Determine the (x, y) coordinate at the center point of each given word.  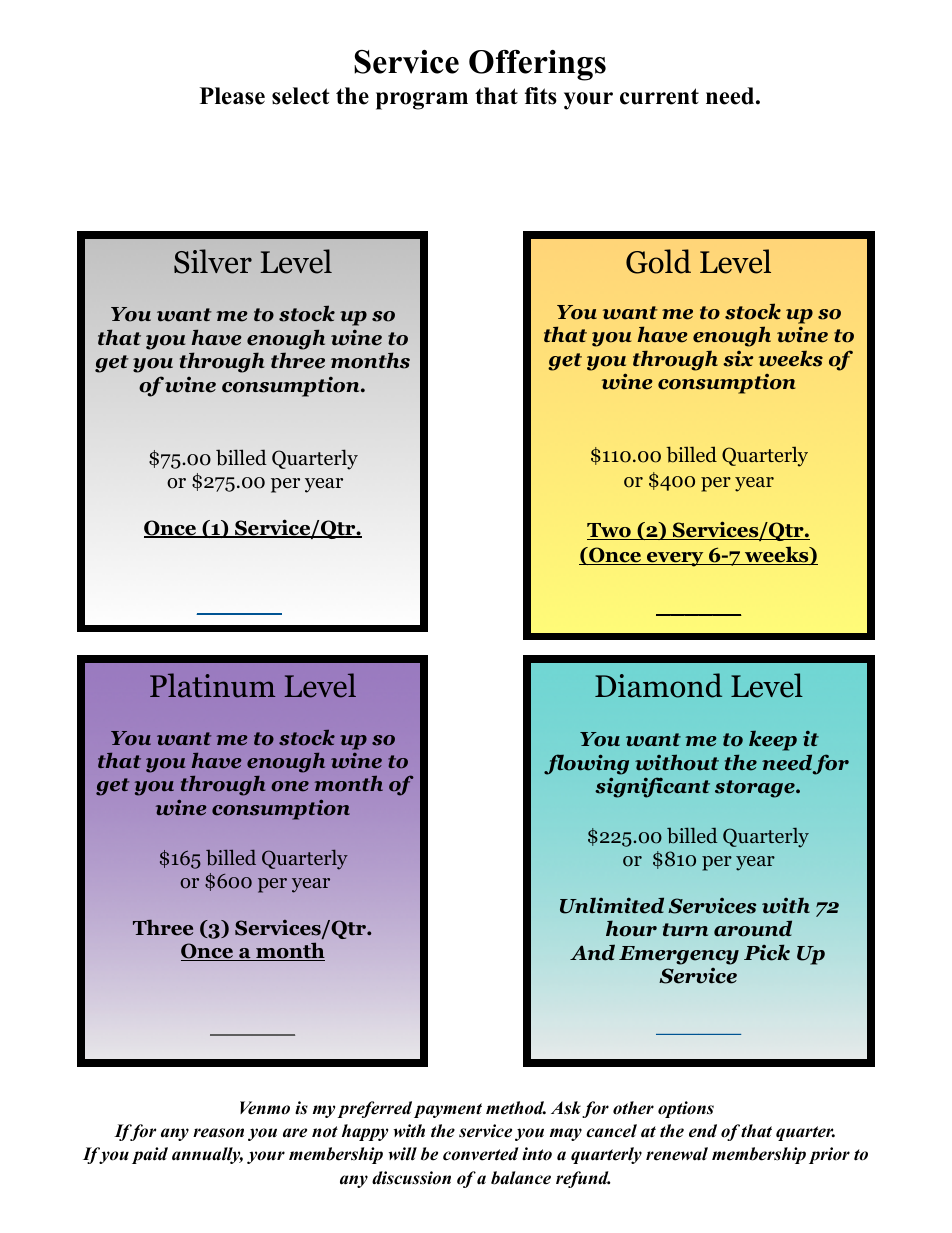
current (659, 96)
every (675, 559)
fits (541, 96)
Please (232, 96)
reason (218, 1133)
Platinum (212, 685)
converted (481, 1154)
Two (610, 531)
